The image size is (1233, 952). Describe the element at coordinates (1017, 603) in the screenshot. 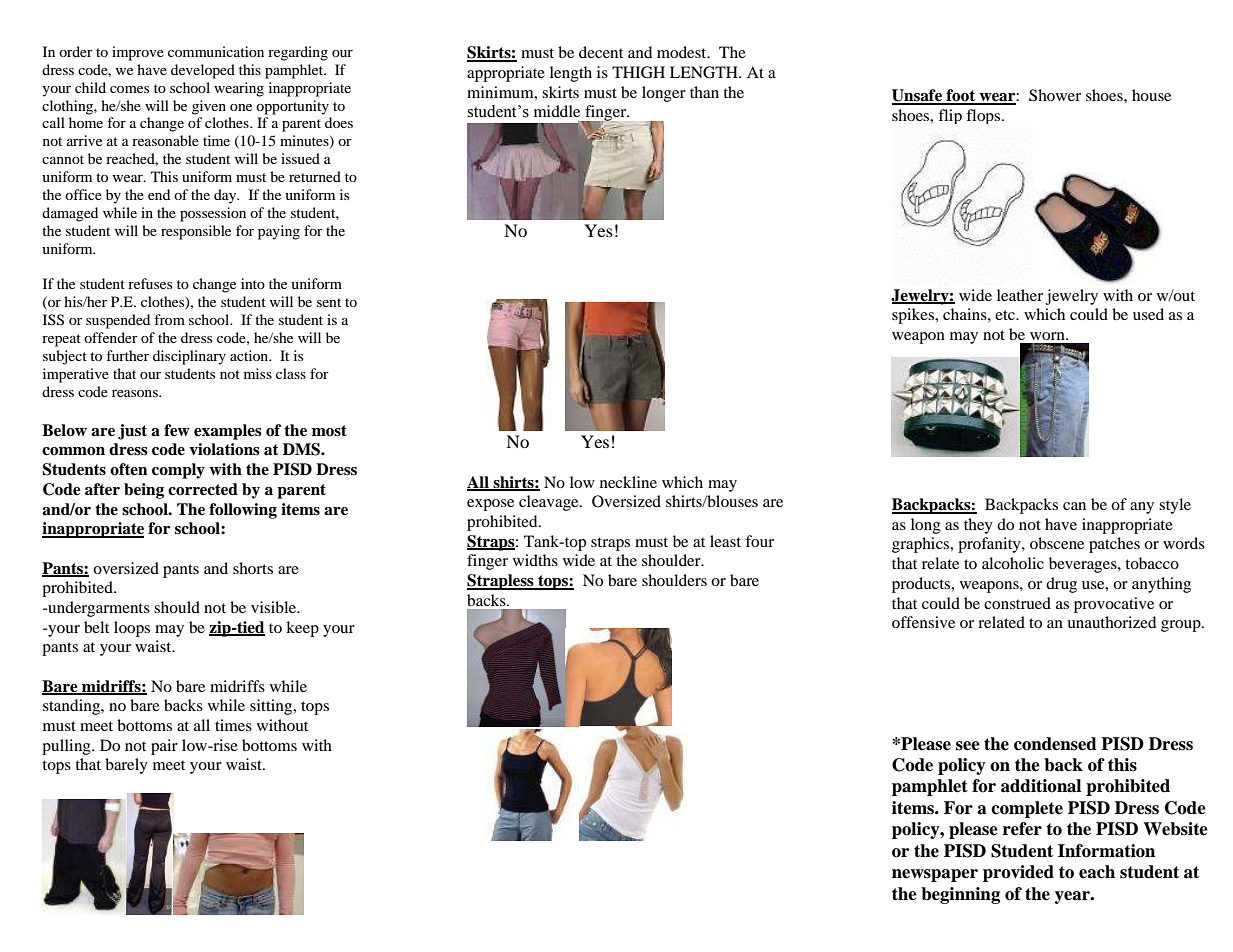

I see `construed` at that location.
